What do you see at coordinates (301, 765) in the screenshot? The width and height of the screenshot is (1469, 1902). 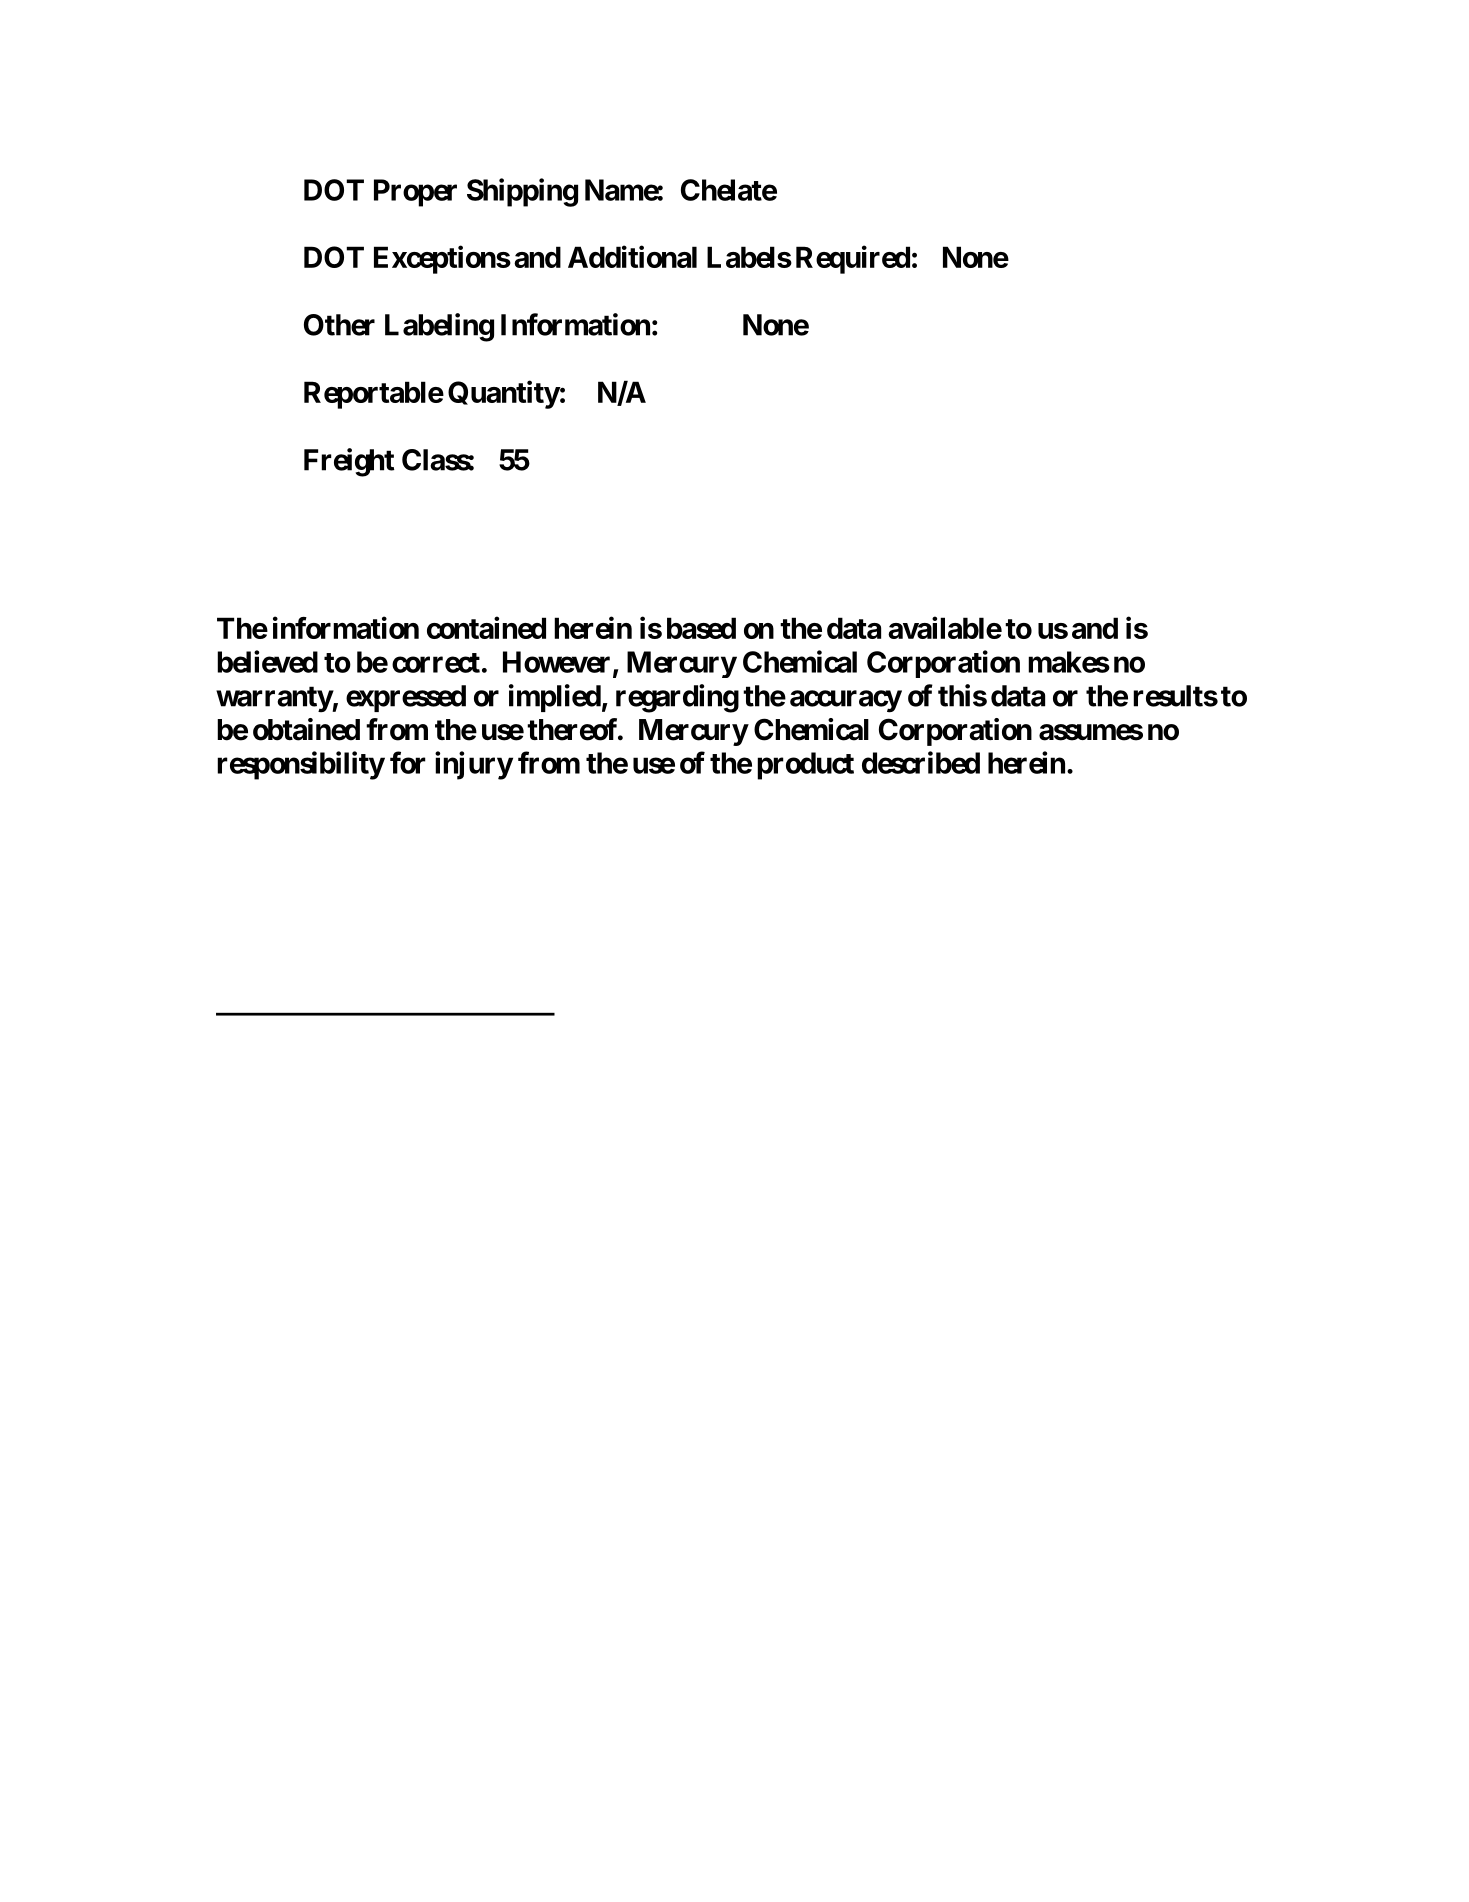 I see `responsibility` at bounding box center [301, 765].
